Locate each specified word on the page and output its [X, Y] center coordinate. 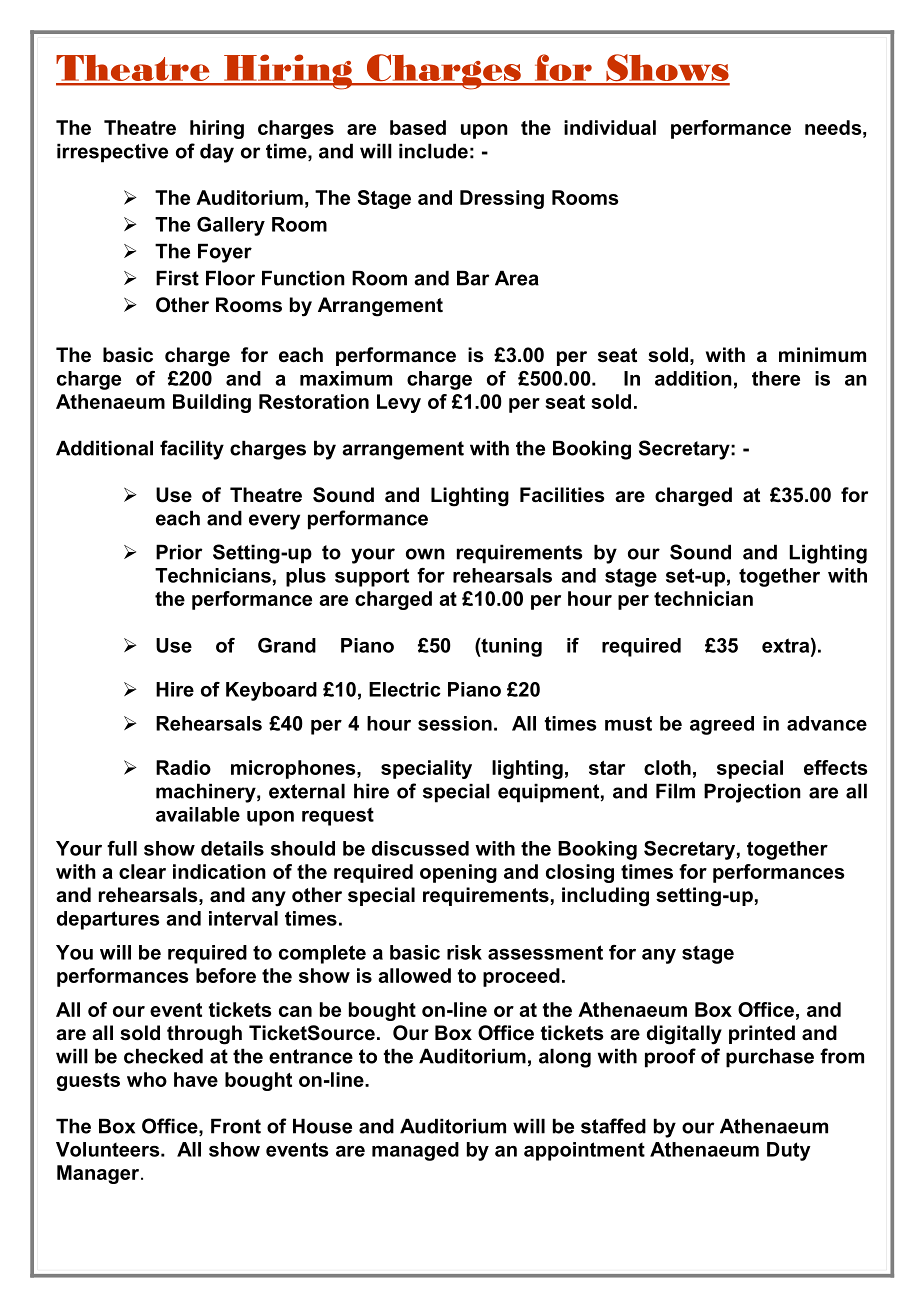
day [217, 153]
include [433, 151]
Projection [752, 793]
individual [610, 127]
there [776, 378]
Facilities [562, 495]
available [198, 814]
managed [415, 1151]
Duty [789, 1151]
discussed [420, 848]
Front [236, 1126]
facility [192, 450]
